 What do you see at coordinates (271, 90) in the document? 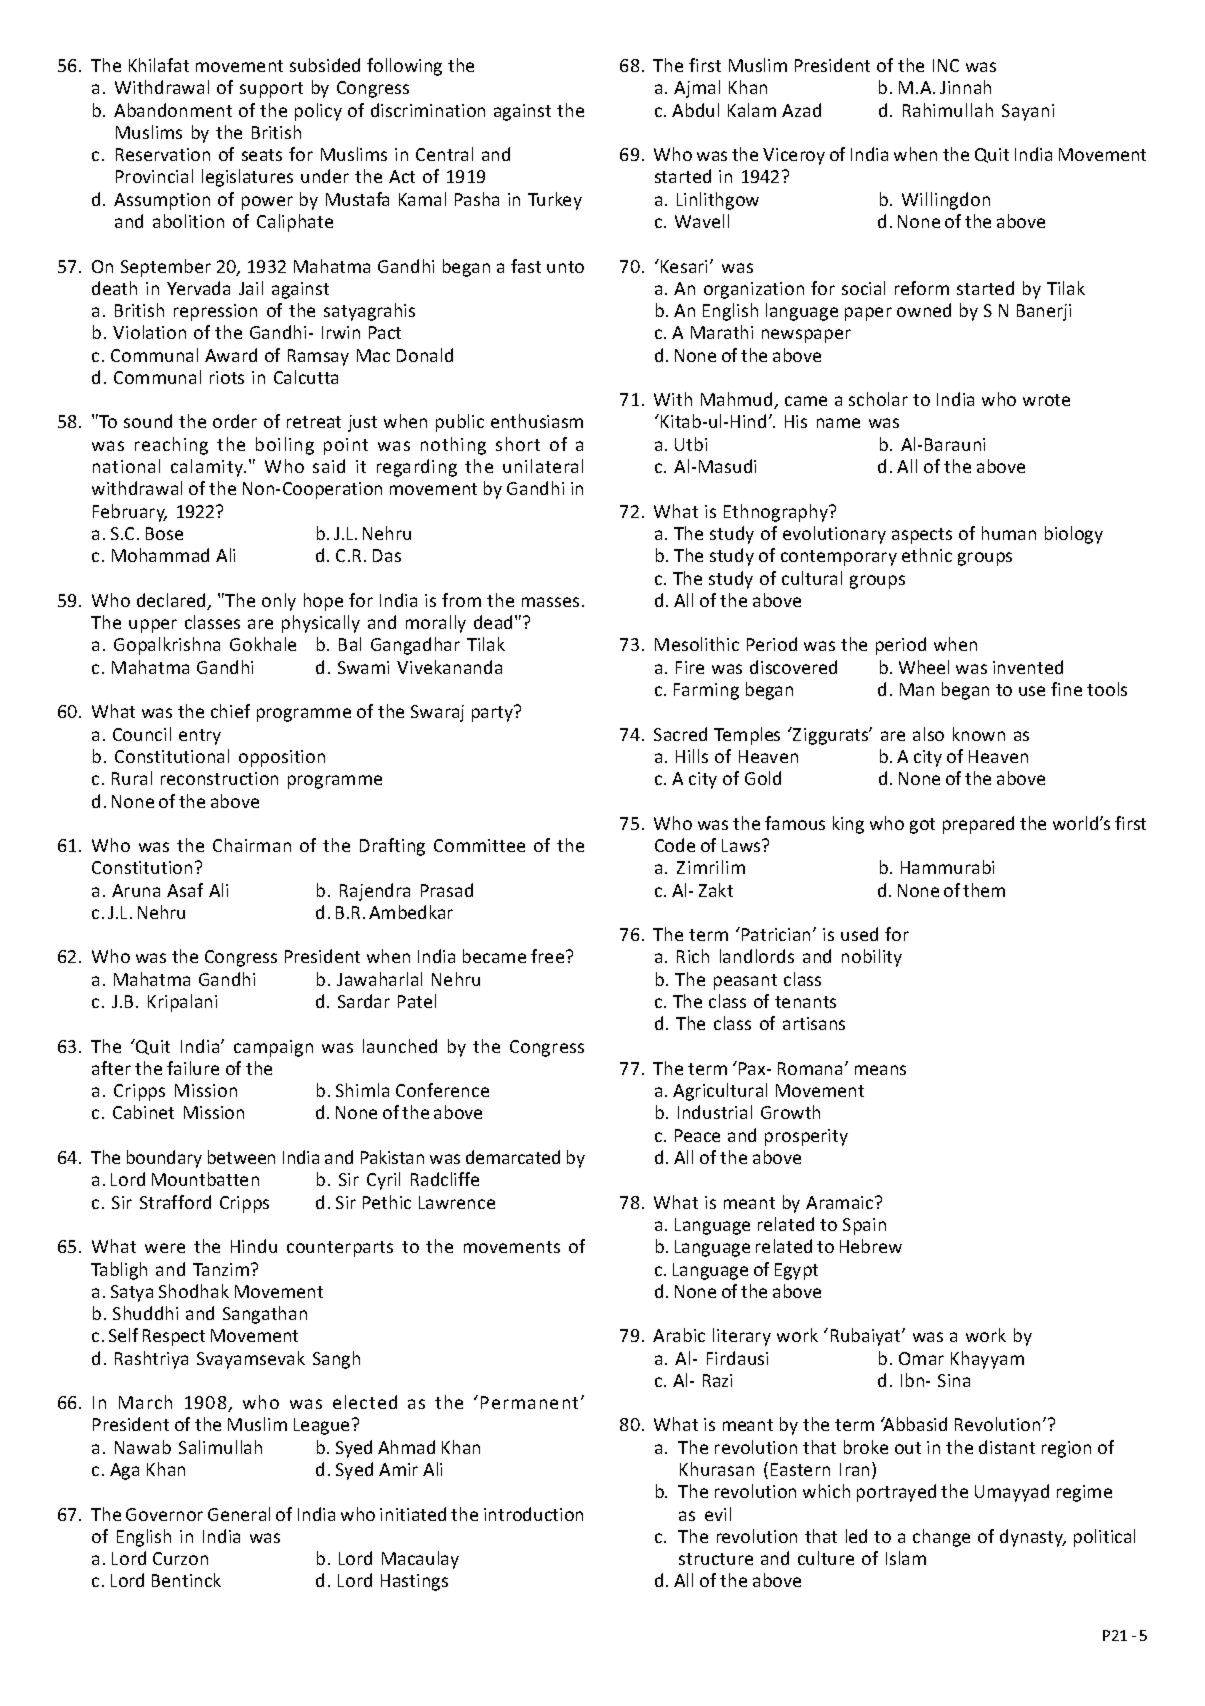
I see `support` at bounding box center [271, 90].
